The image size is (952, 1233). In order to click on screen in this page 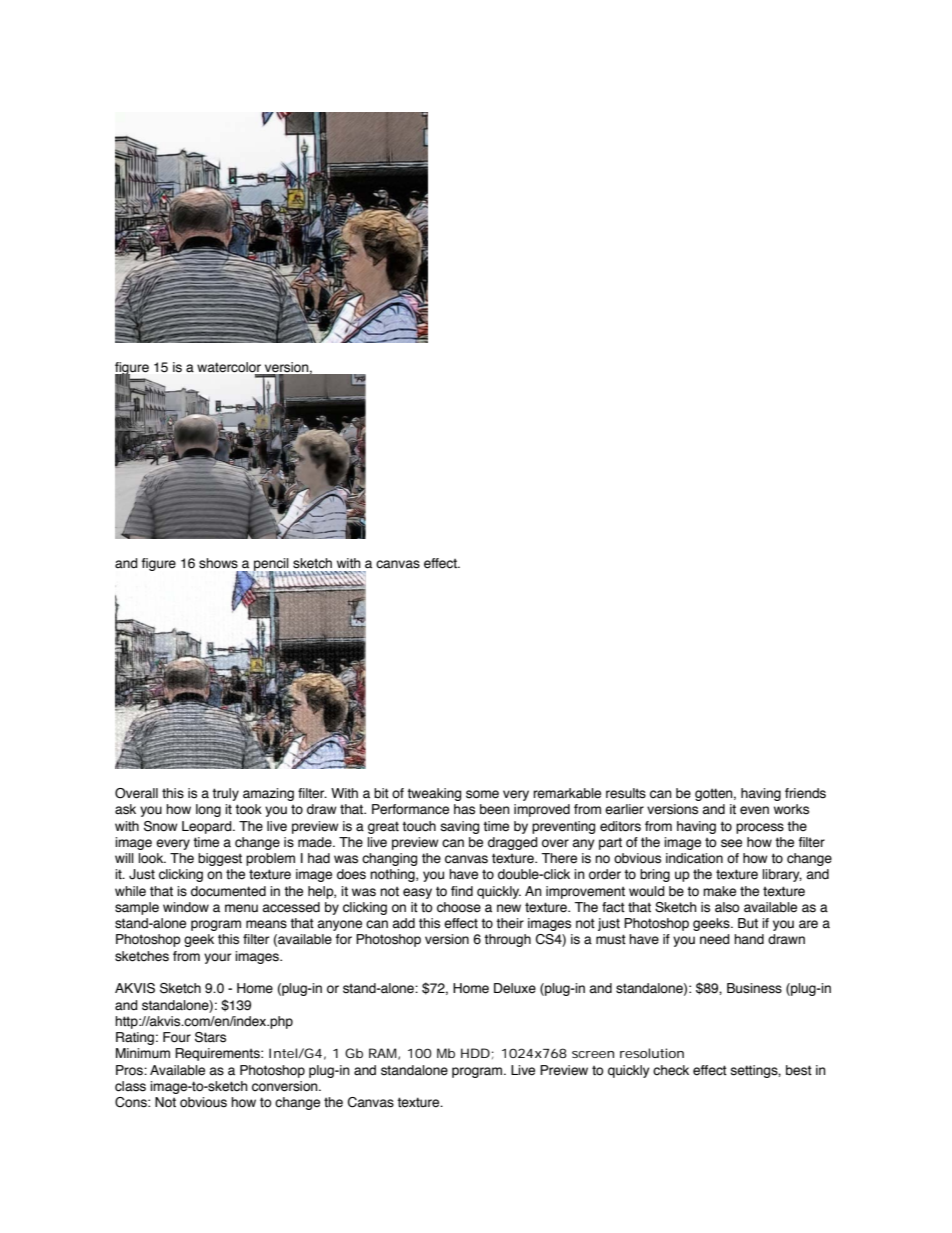, I will do `click(593, 1054)`.
